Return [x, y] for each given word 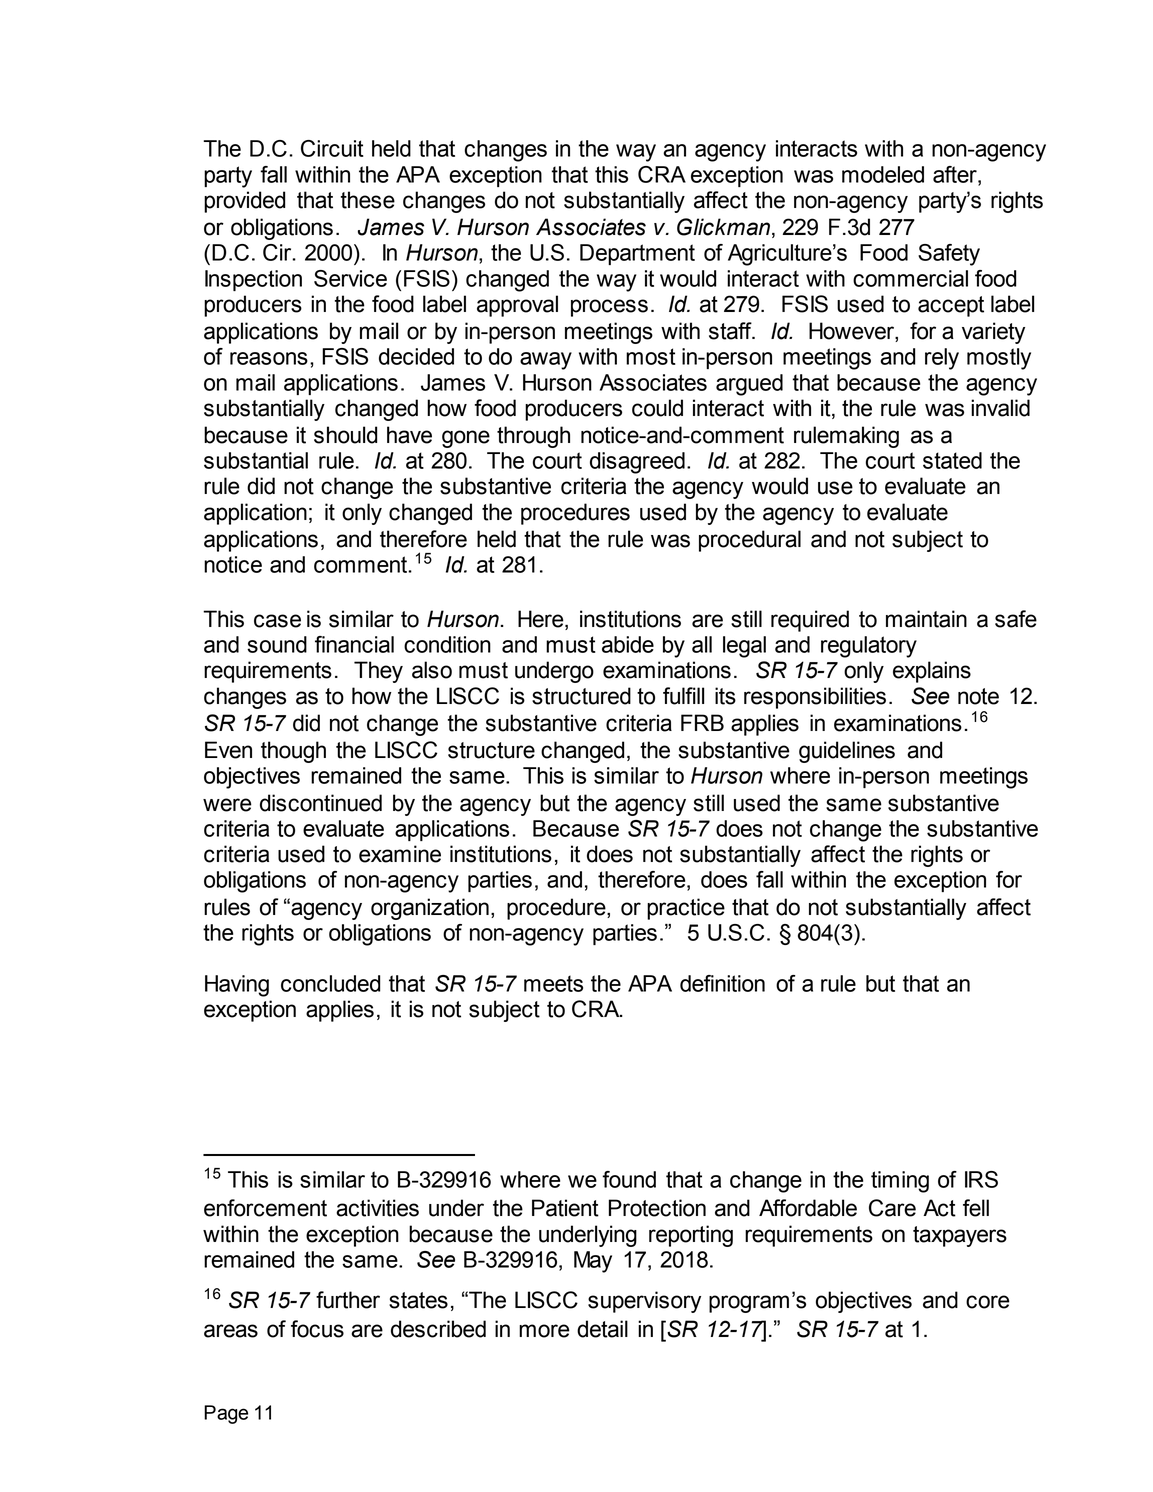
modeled [883, 174]
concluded [330, 983]
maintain [926, 619]
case [277, 621]
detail [602, 1329]
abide [628, 644]
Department [637, 254]
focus [317, 1329]
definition [722, 983]
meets [553, 983]
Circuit [332, 148]
